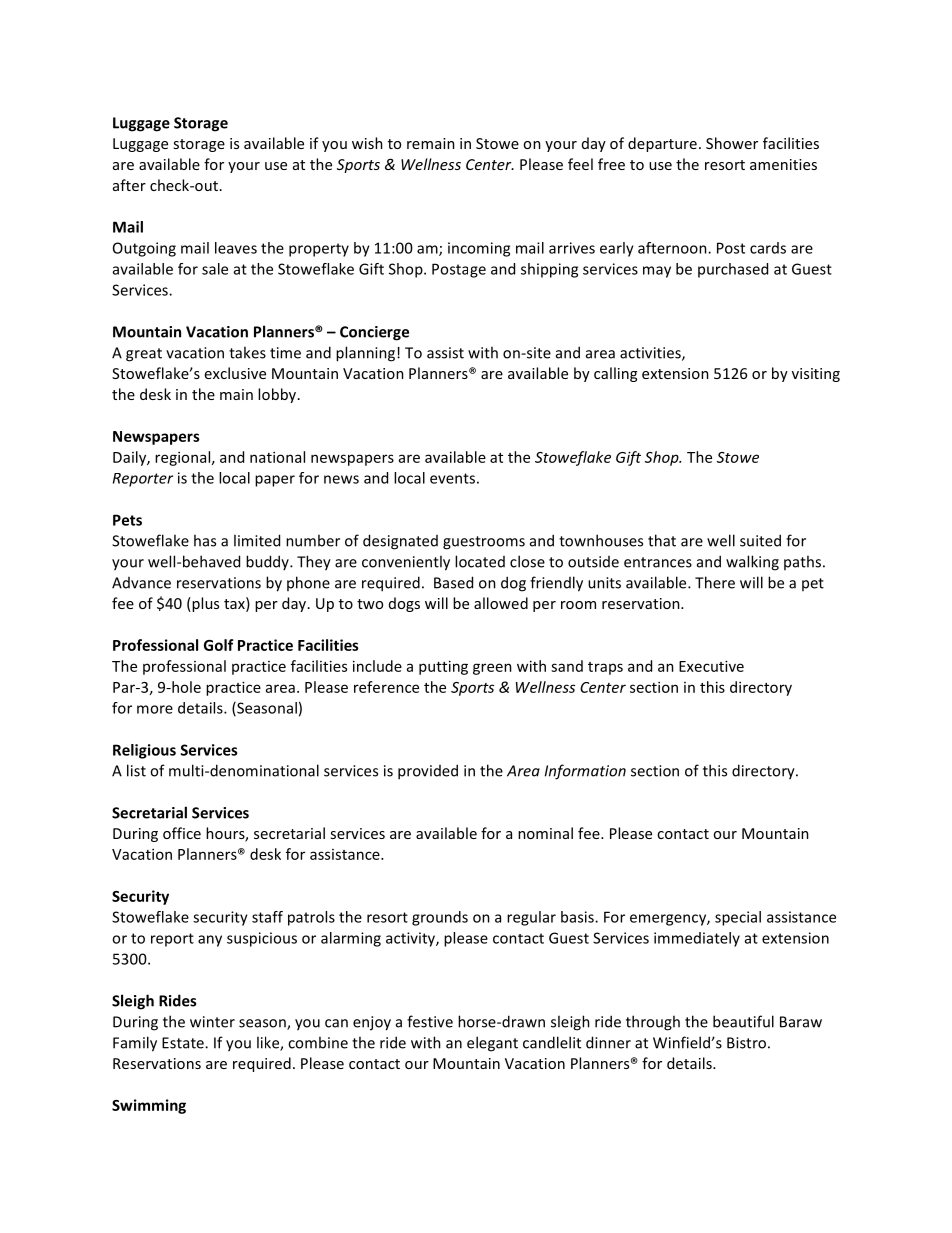  I want to click on elegant, so click(492, 1044).
